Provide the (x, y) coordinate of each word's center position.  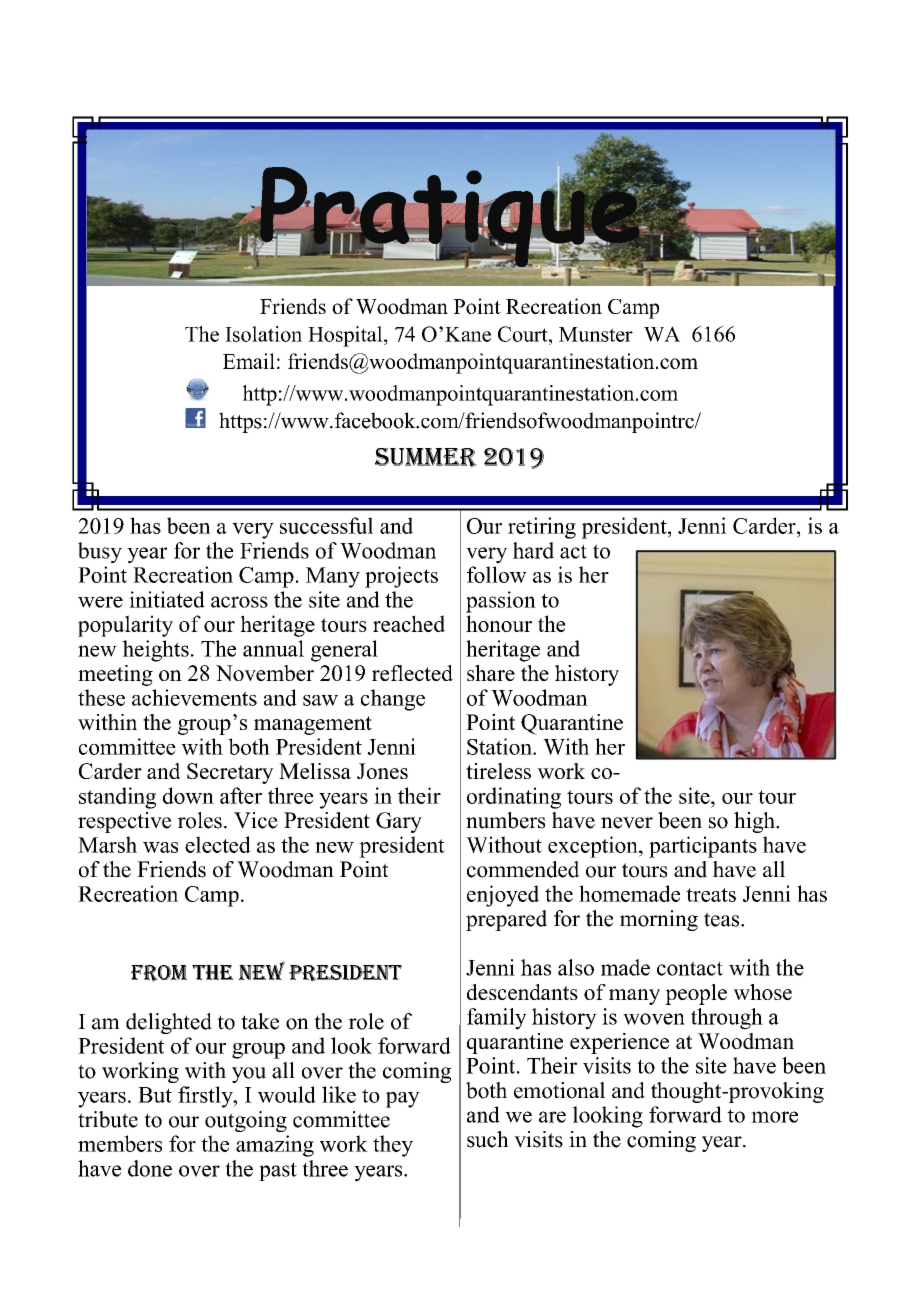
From (159, 973)
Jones (382, 771)
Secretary (230, 773)
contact (690, 968)
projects (401, 577)
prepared (506, 920)
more (774, 1117)
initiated (167, 599)
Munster (596, 334)
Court (524, 334)
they (393, 1146)
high (755, 822)
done (150, 1168)
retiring (542, 528)
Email (249, 361)
